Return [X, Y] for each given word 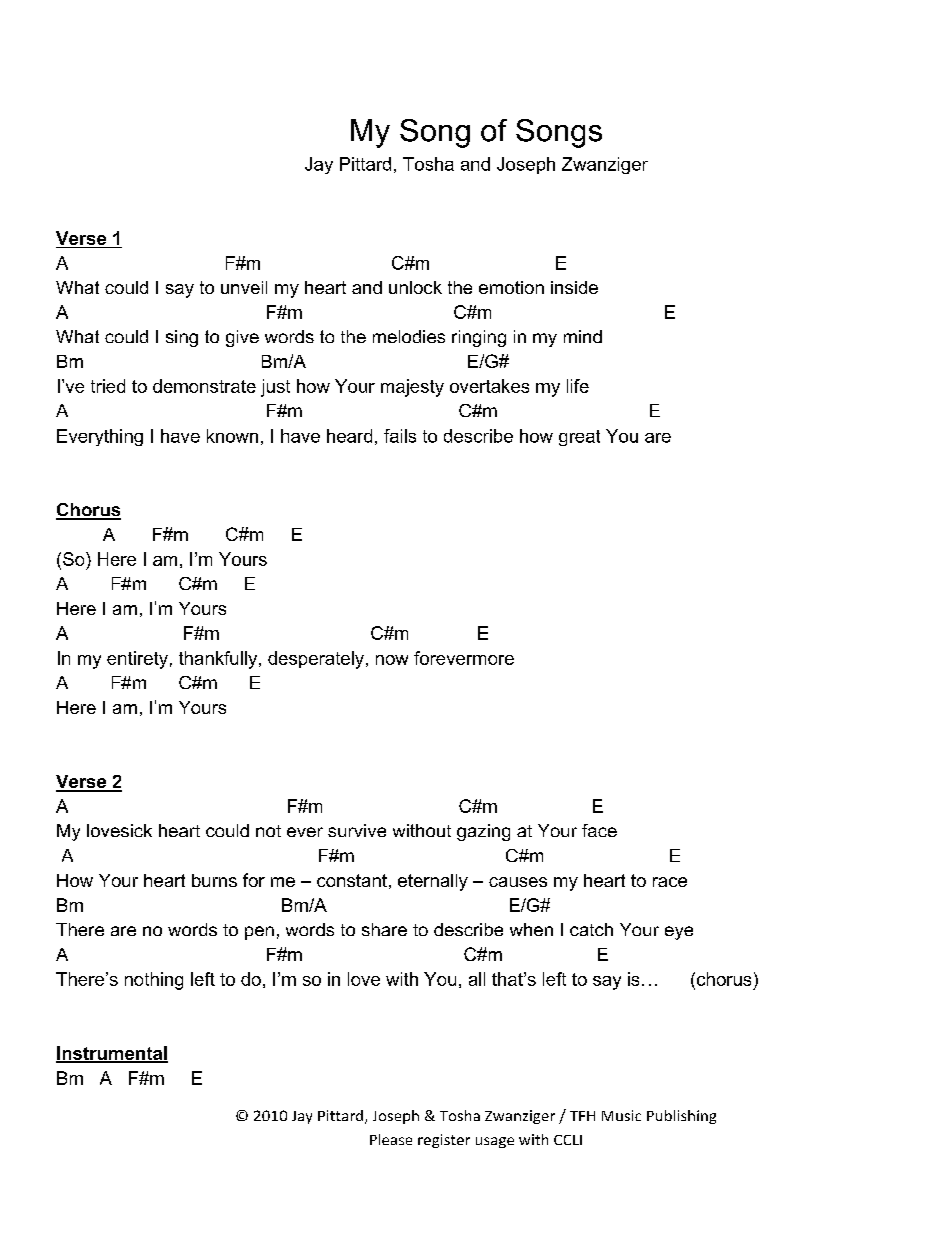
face [599, 830]
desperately [316, 660]
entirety [137, 660]
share [384, 929]
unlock [415, 287]
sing [182, 338]
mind [583, 336]
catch [591, 929]
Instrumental [112, 1054]
